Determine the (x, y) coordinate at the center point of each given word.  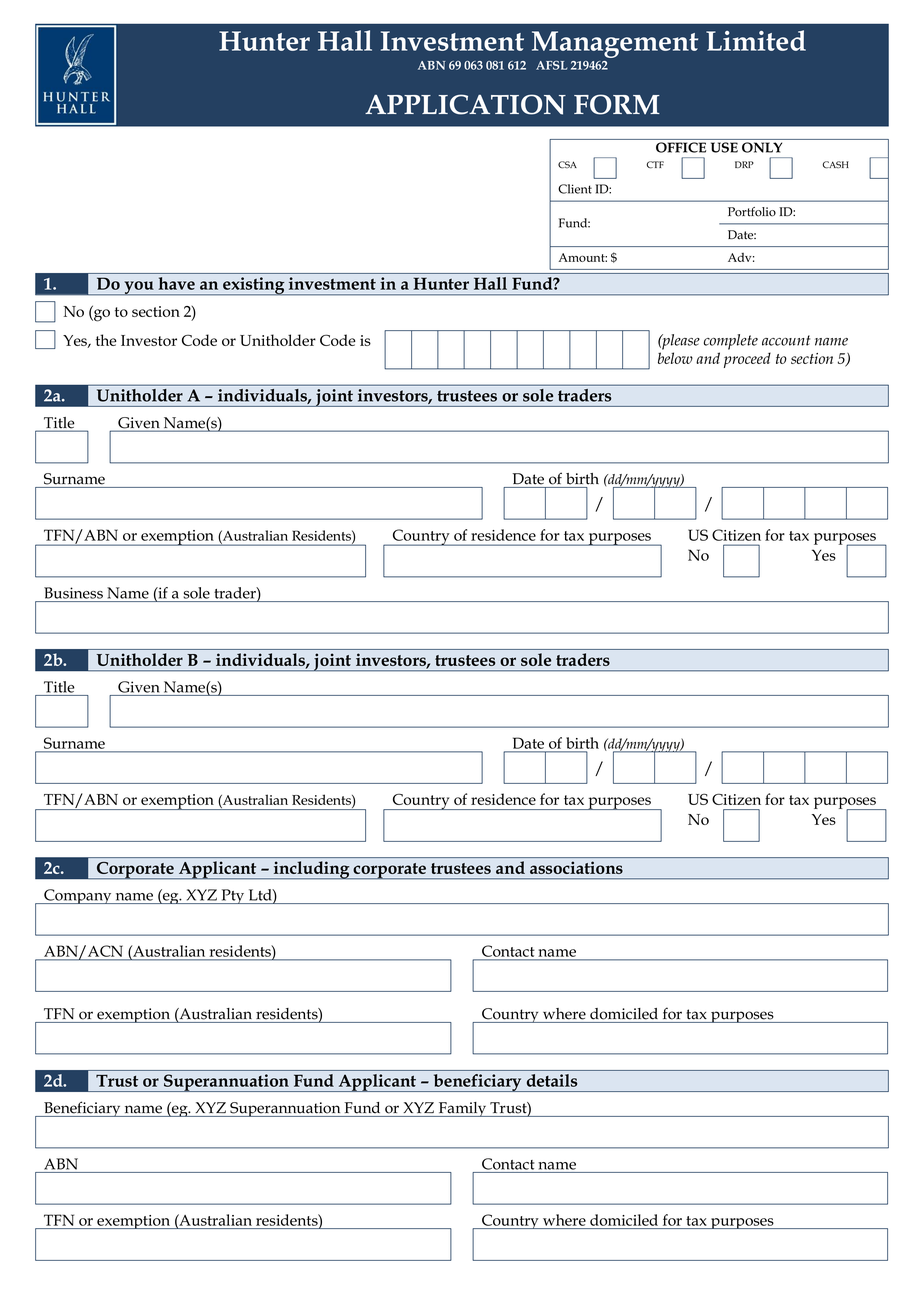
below (675, 358)
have (177, 283)
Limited (756, 40)
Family (463, 1109)
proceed (747, 360)
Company (78, 896)
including (312, 870)
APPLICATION (465, 104)
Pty (233, 896)
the (106, 340)
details (552, 1080)
